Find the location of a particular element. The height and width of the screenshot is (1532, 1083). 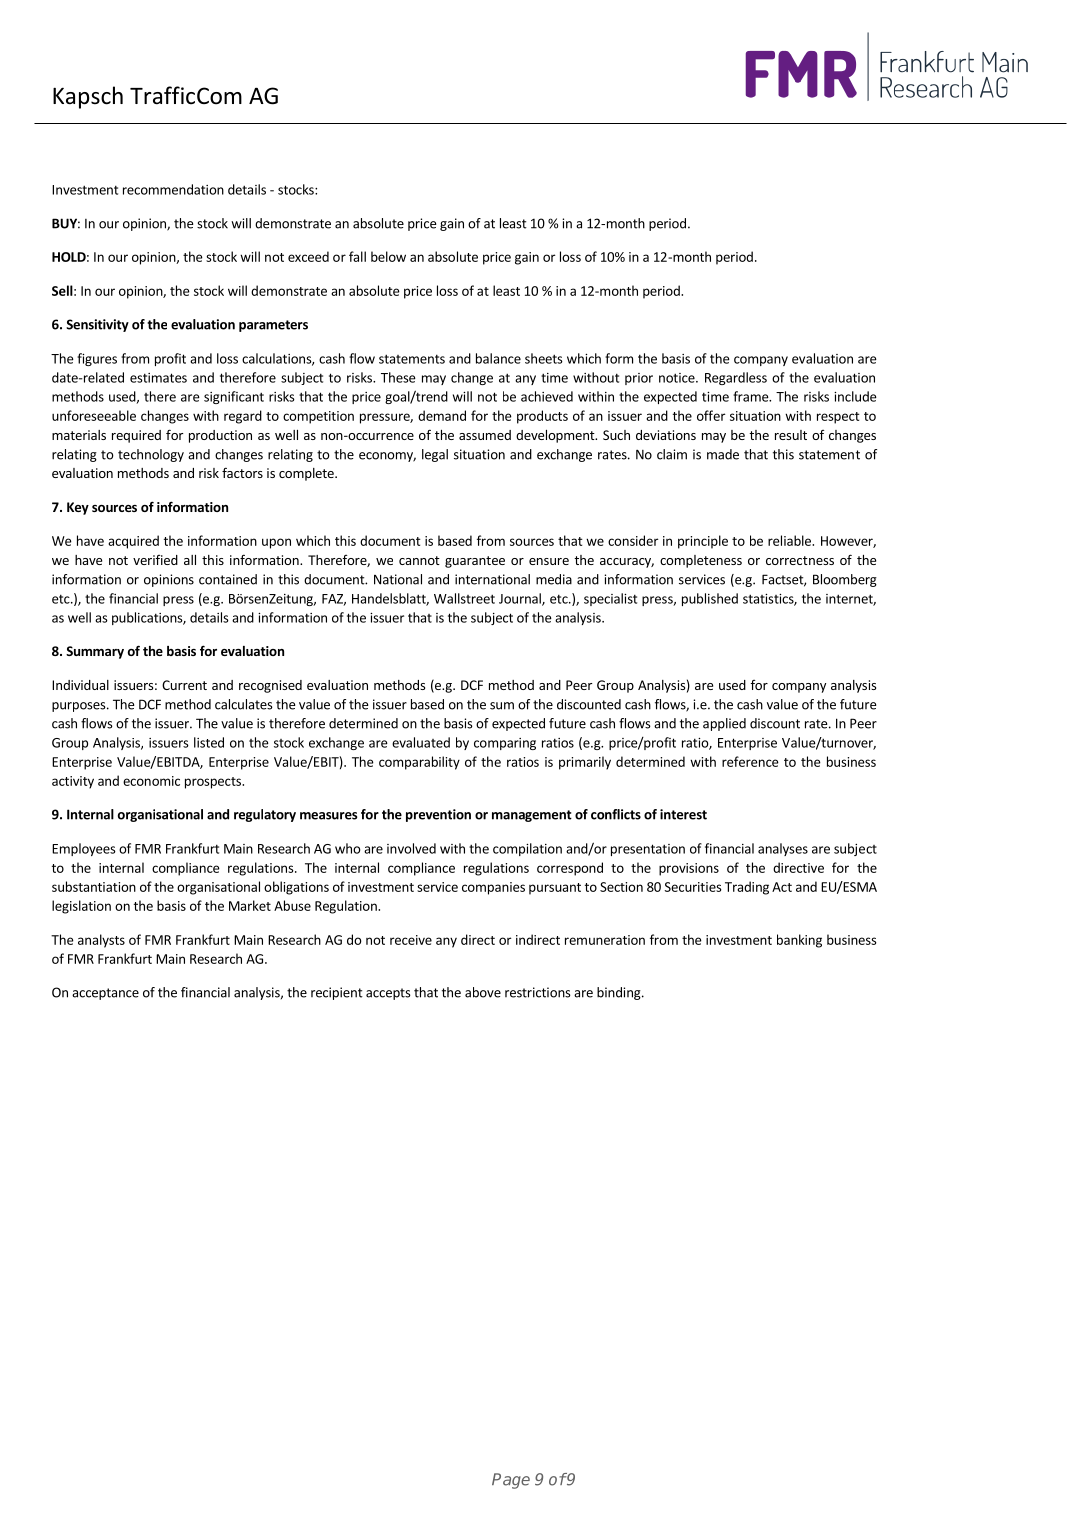

reliable is located at coordinates (790, 540).
